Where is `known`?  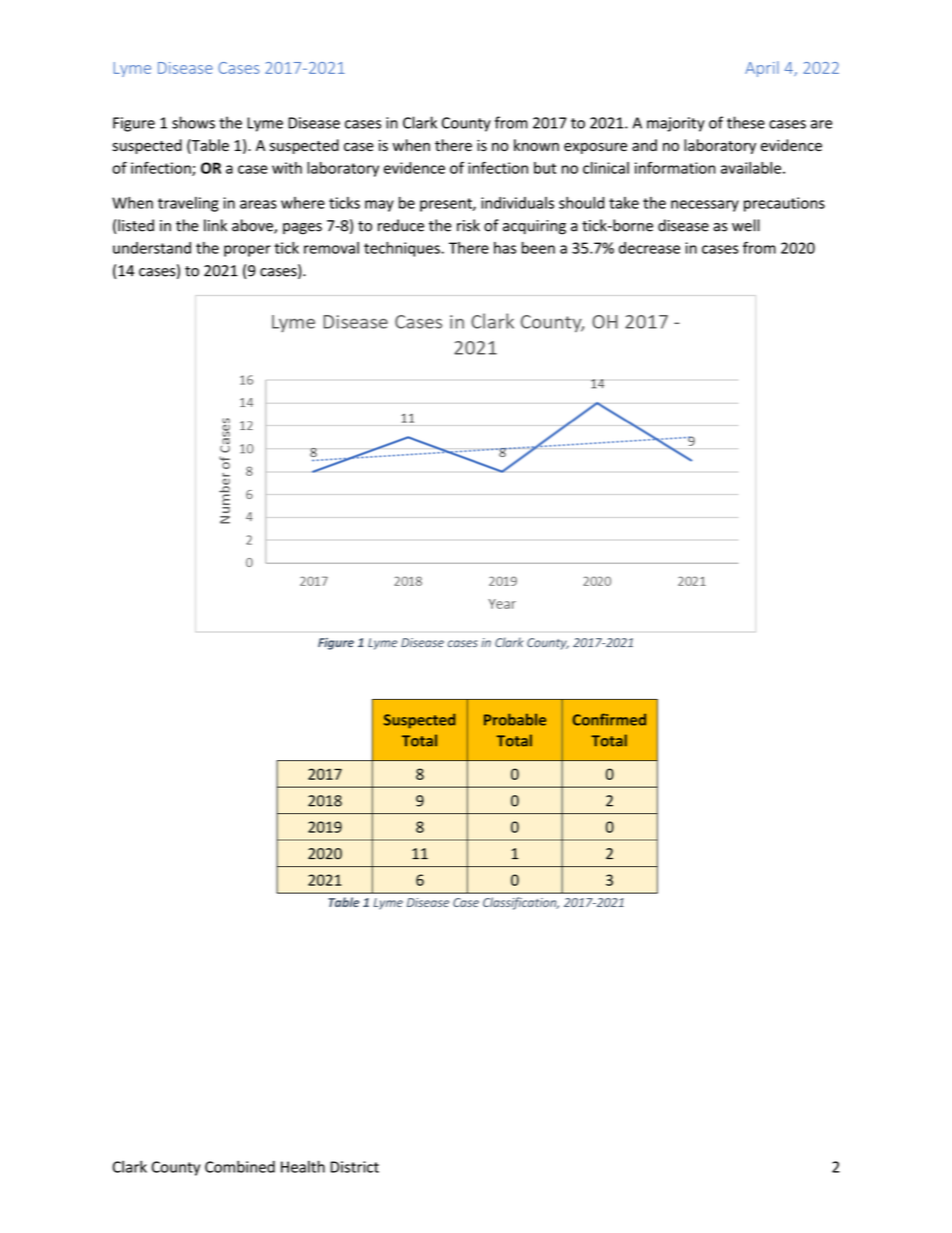
known is located at coordinates (536, 145).
